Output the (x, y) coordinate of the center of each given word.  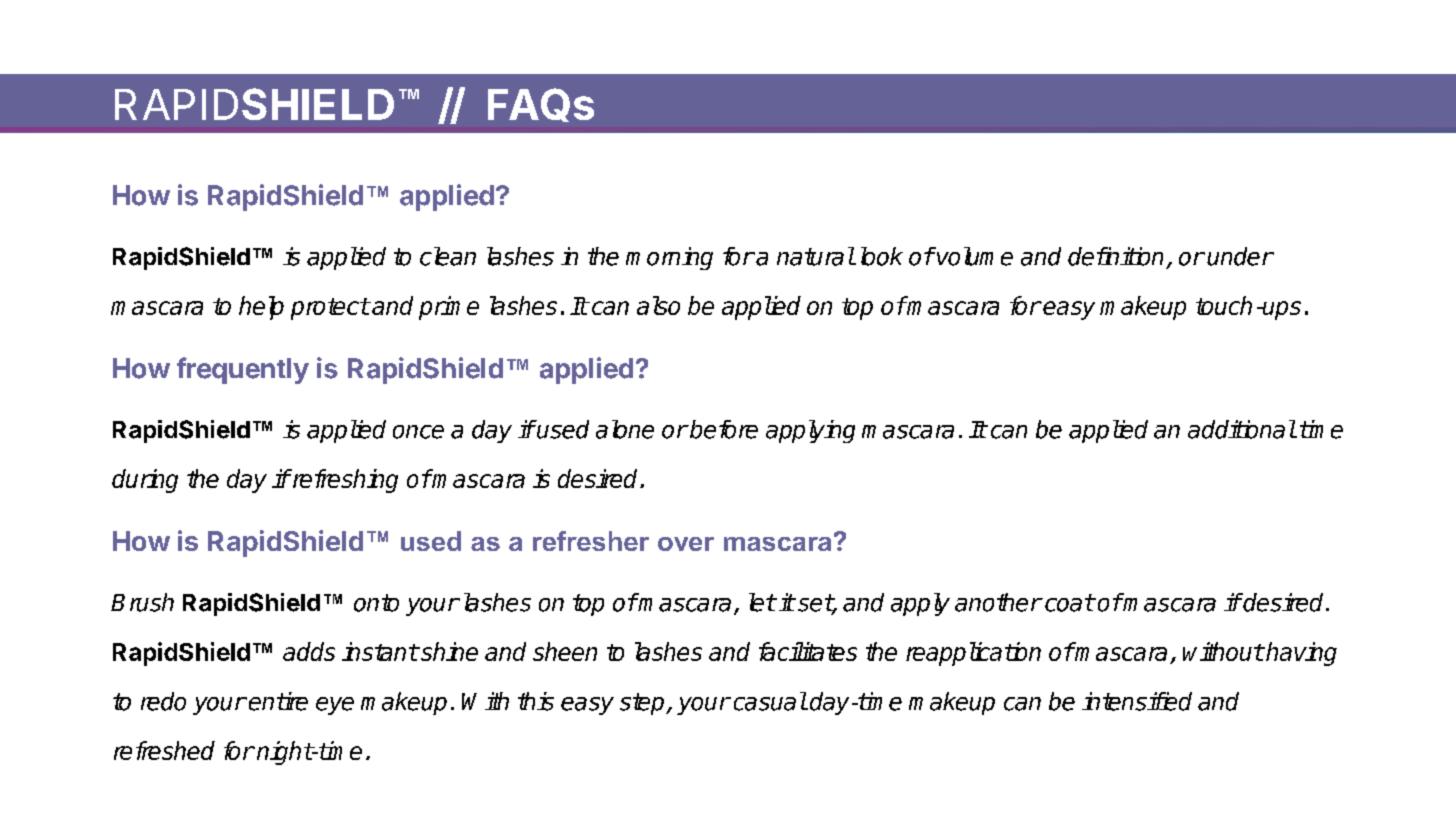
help (261, 308)
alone (625, 429)
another (998, 602)
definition (1115, 256)
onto (376, 603)
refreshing (344, 481)
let (762, 602)
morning (669, 258)
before (723, 429)
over (686, 544)
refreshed (164, 750)
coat (1069, 603)
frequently (243, 370)
